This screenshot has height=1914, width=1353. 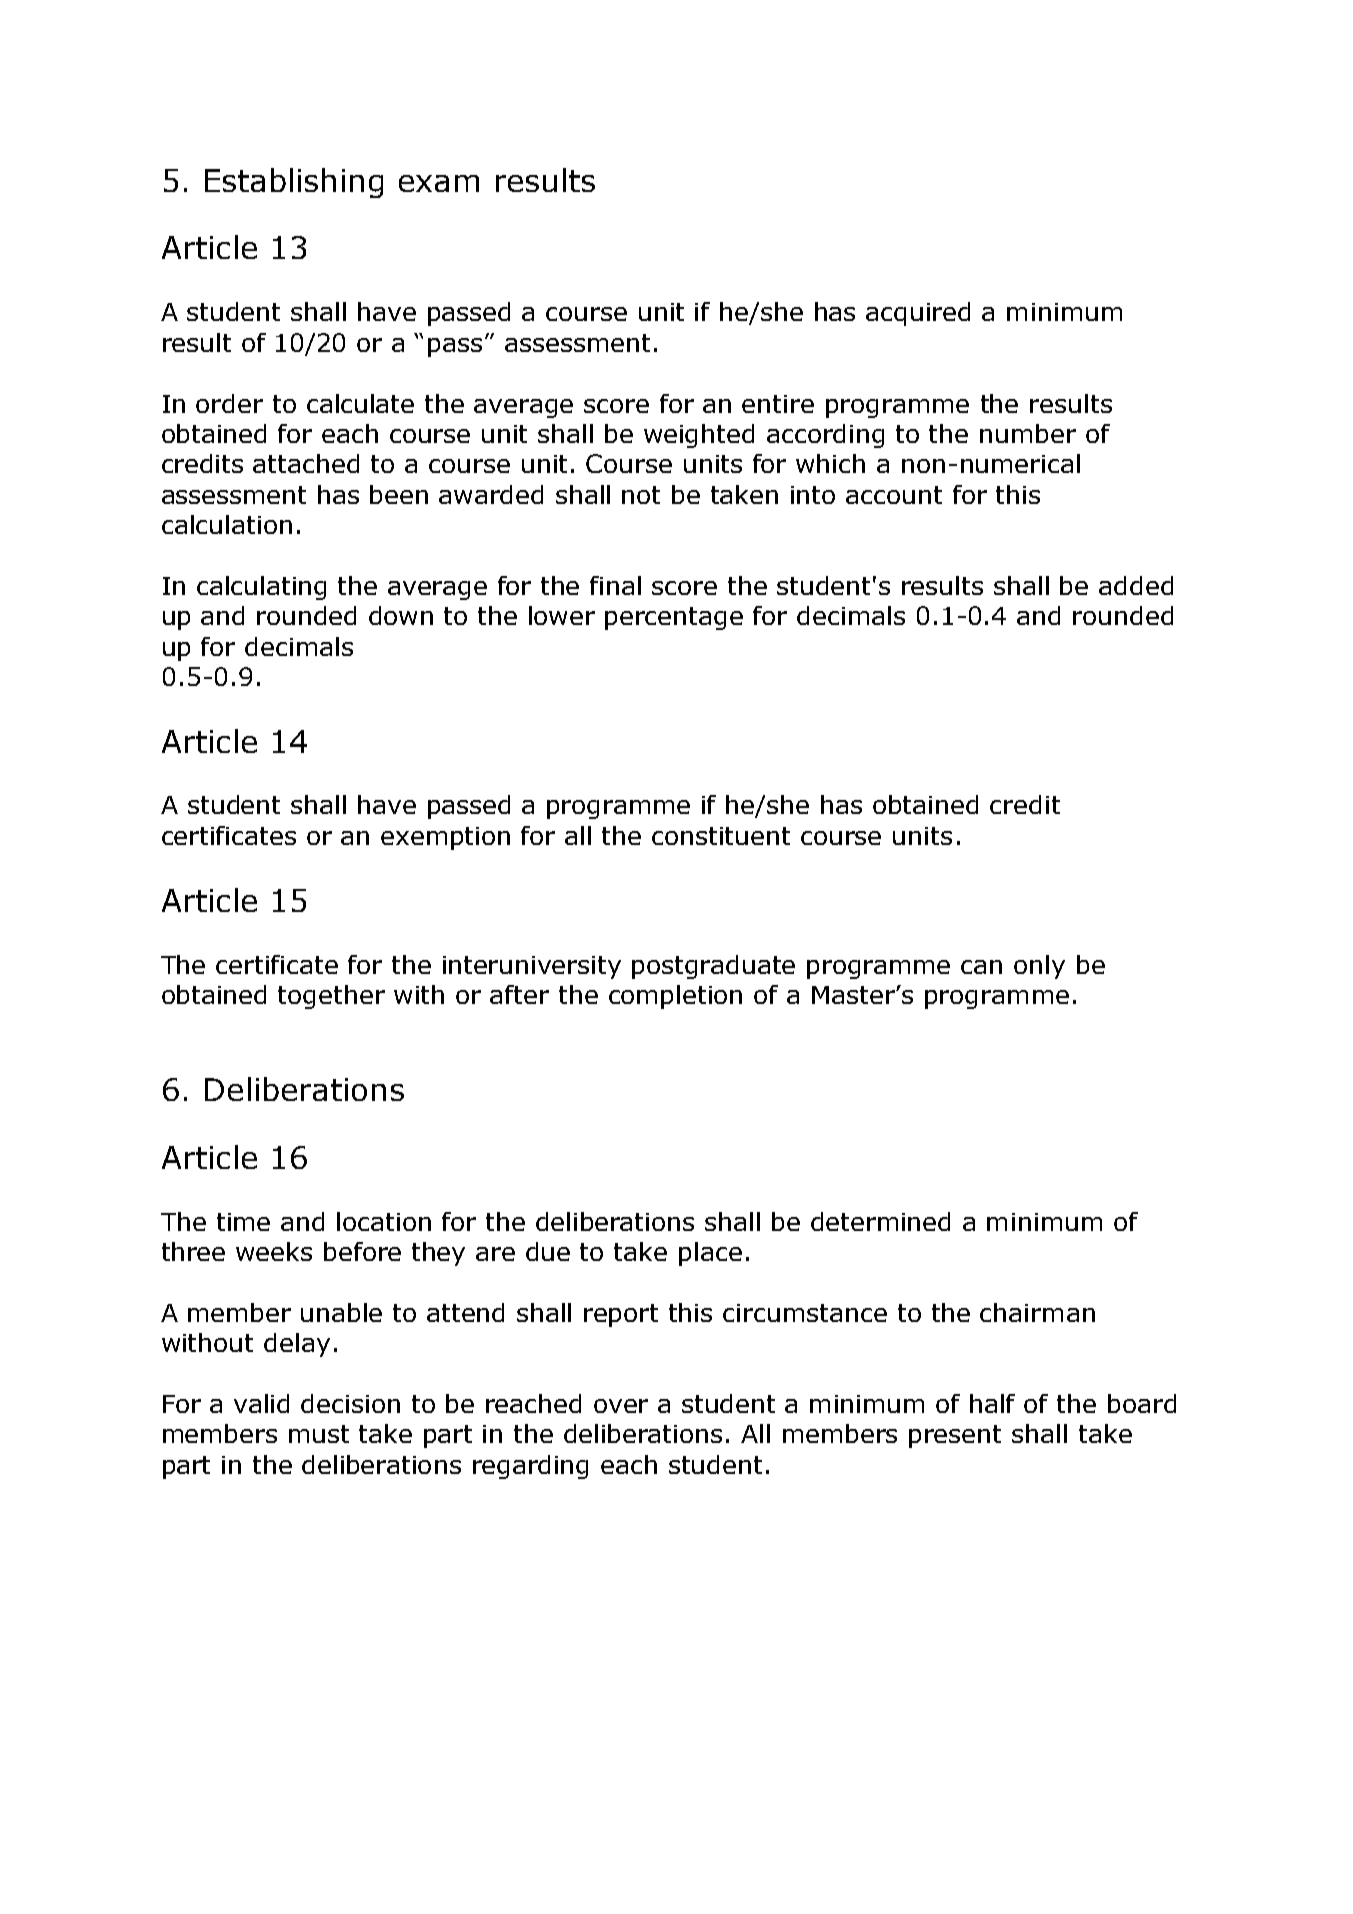 I want to click on Establishing, so click(x=294, y=183).
